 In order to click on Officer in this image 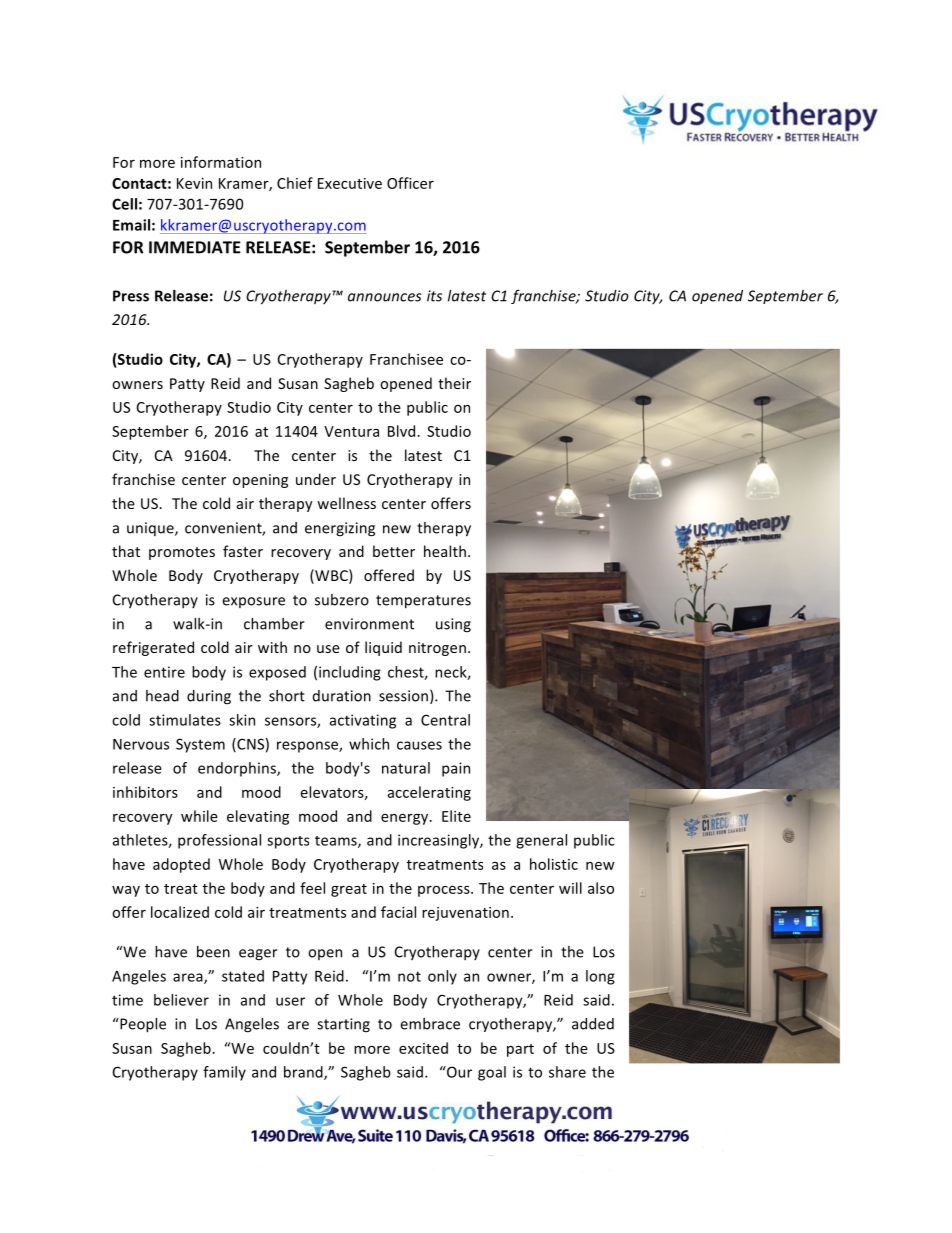, I will do `click(410, 183)`.
